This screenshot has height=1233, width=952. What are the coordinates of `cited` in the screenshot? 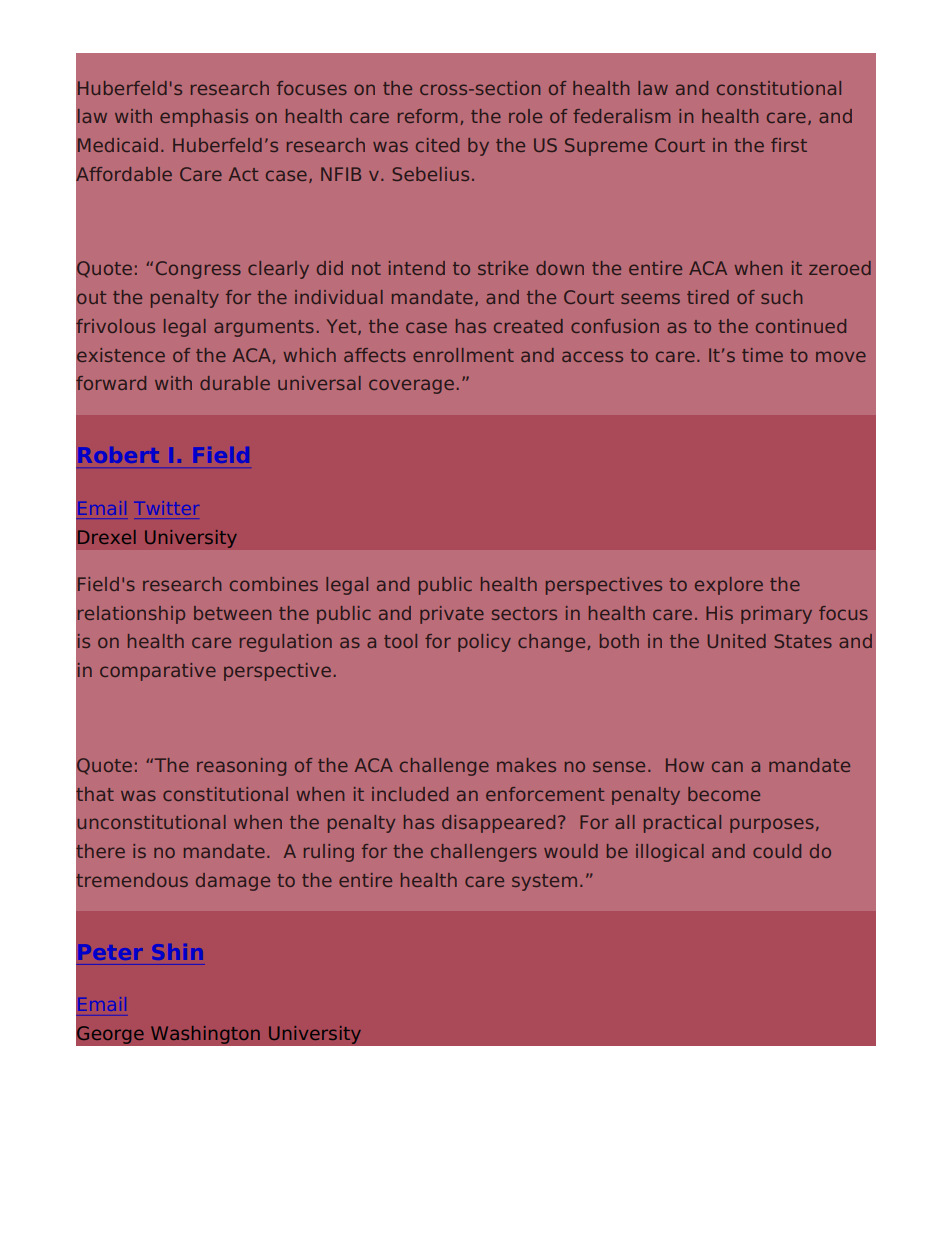 It's located at (437, 145).
